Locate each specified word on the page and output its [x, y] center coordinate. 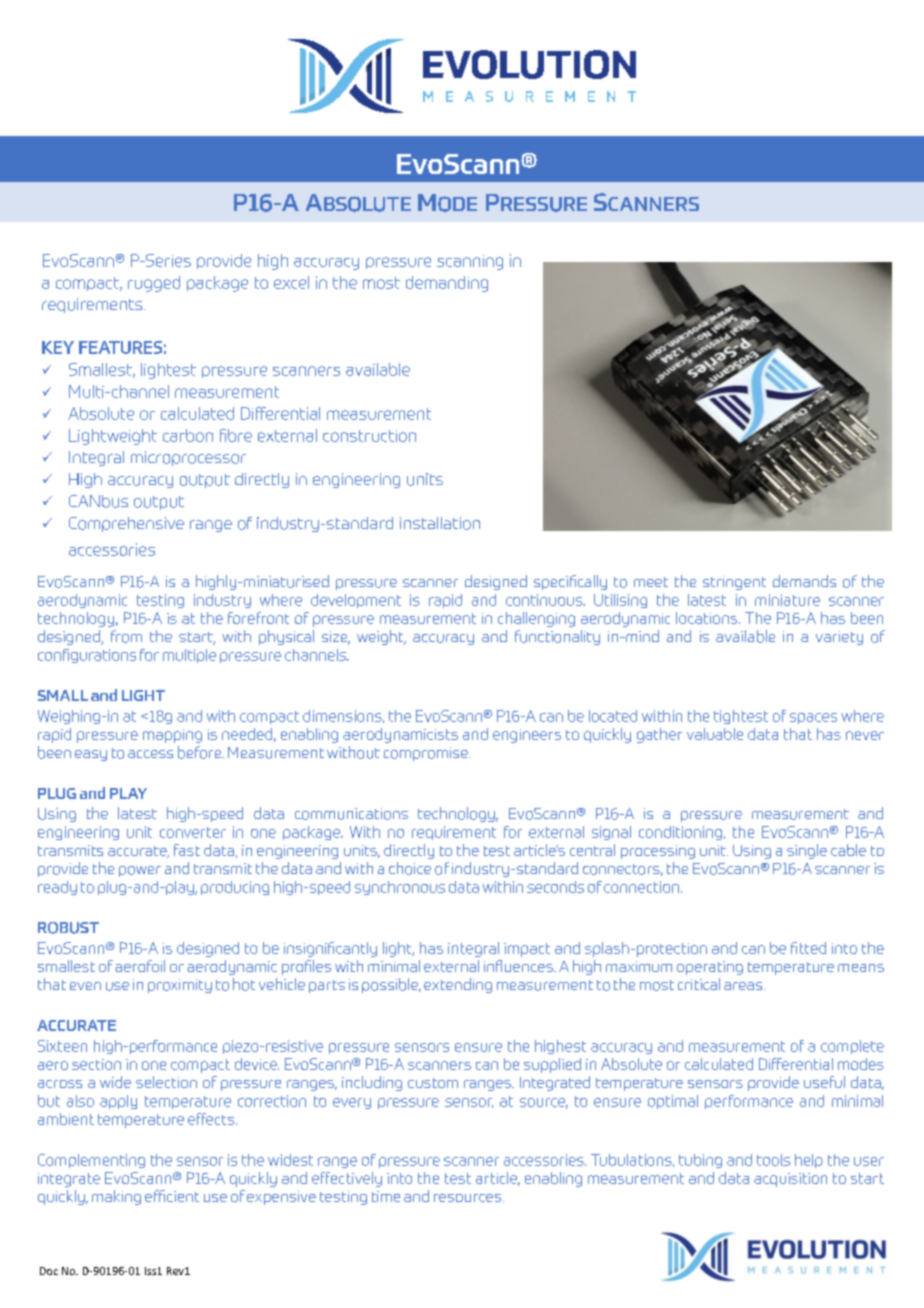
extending [458, 985]
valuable [715, 734]
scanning [470, 262]
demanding [447, 284]
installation [440, 523]
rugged [154, 284]
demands [804, 581]
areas [744, 986]
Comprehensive [126, 524]
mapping [172, 736]
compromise [427, 754]
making [116, 1197]
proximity [180, 986]
